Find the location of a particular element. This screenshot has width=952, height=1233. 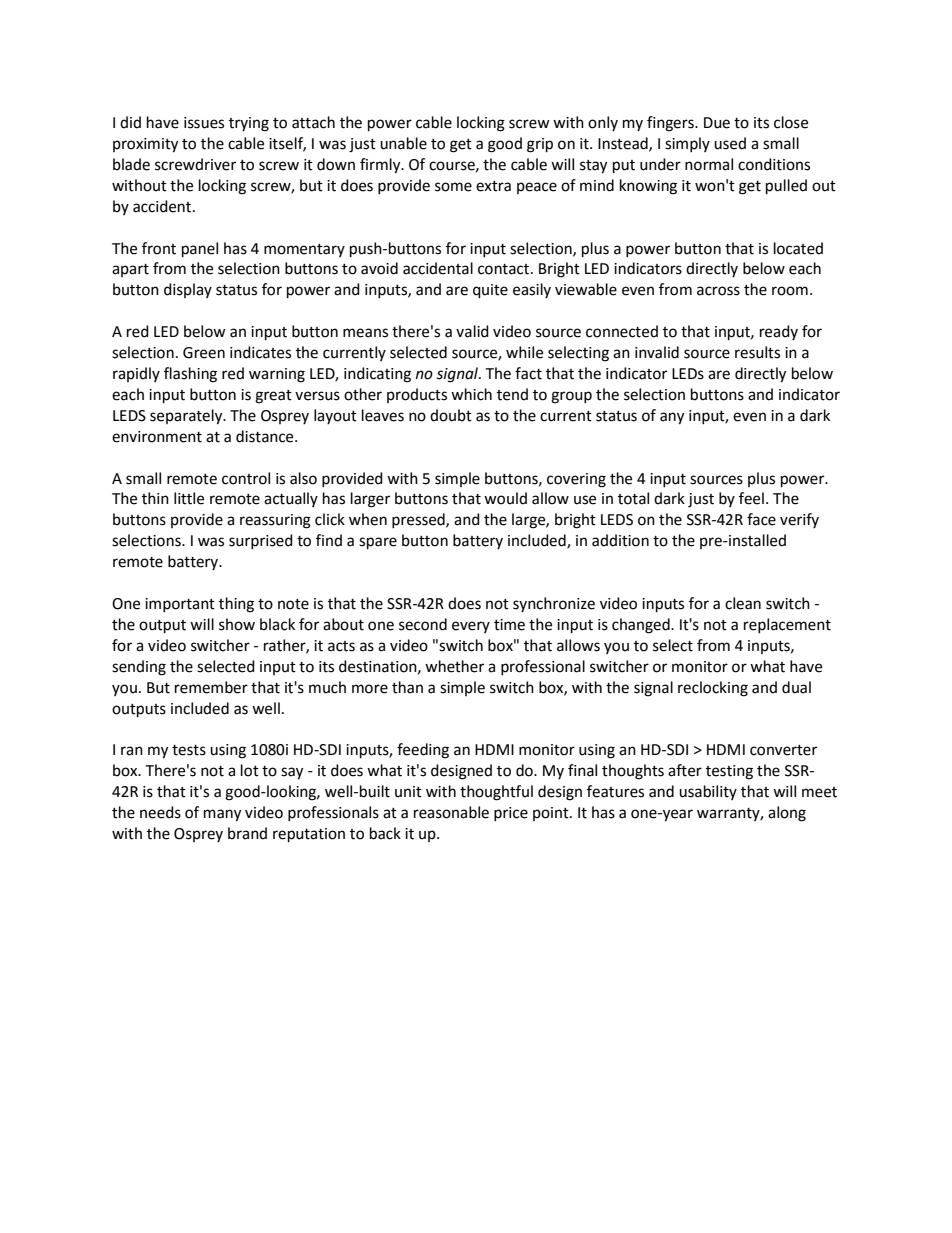

feel is located at coordinates (751, 498).
